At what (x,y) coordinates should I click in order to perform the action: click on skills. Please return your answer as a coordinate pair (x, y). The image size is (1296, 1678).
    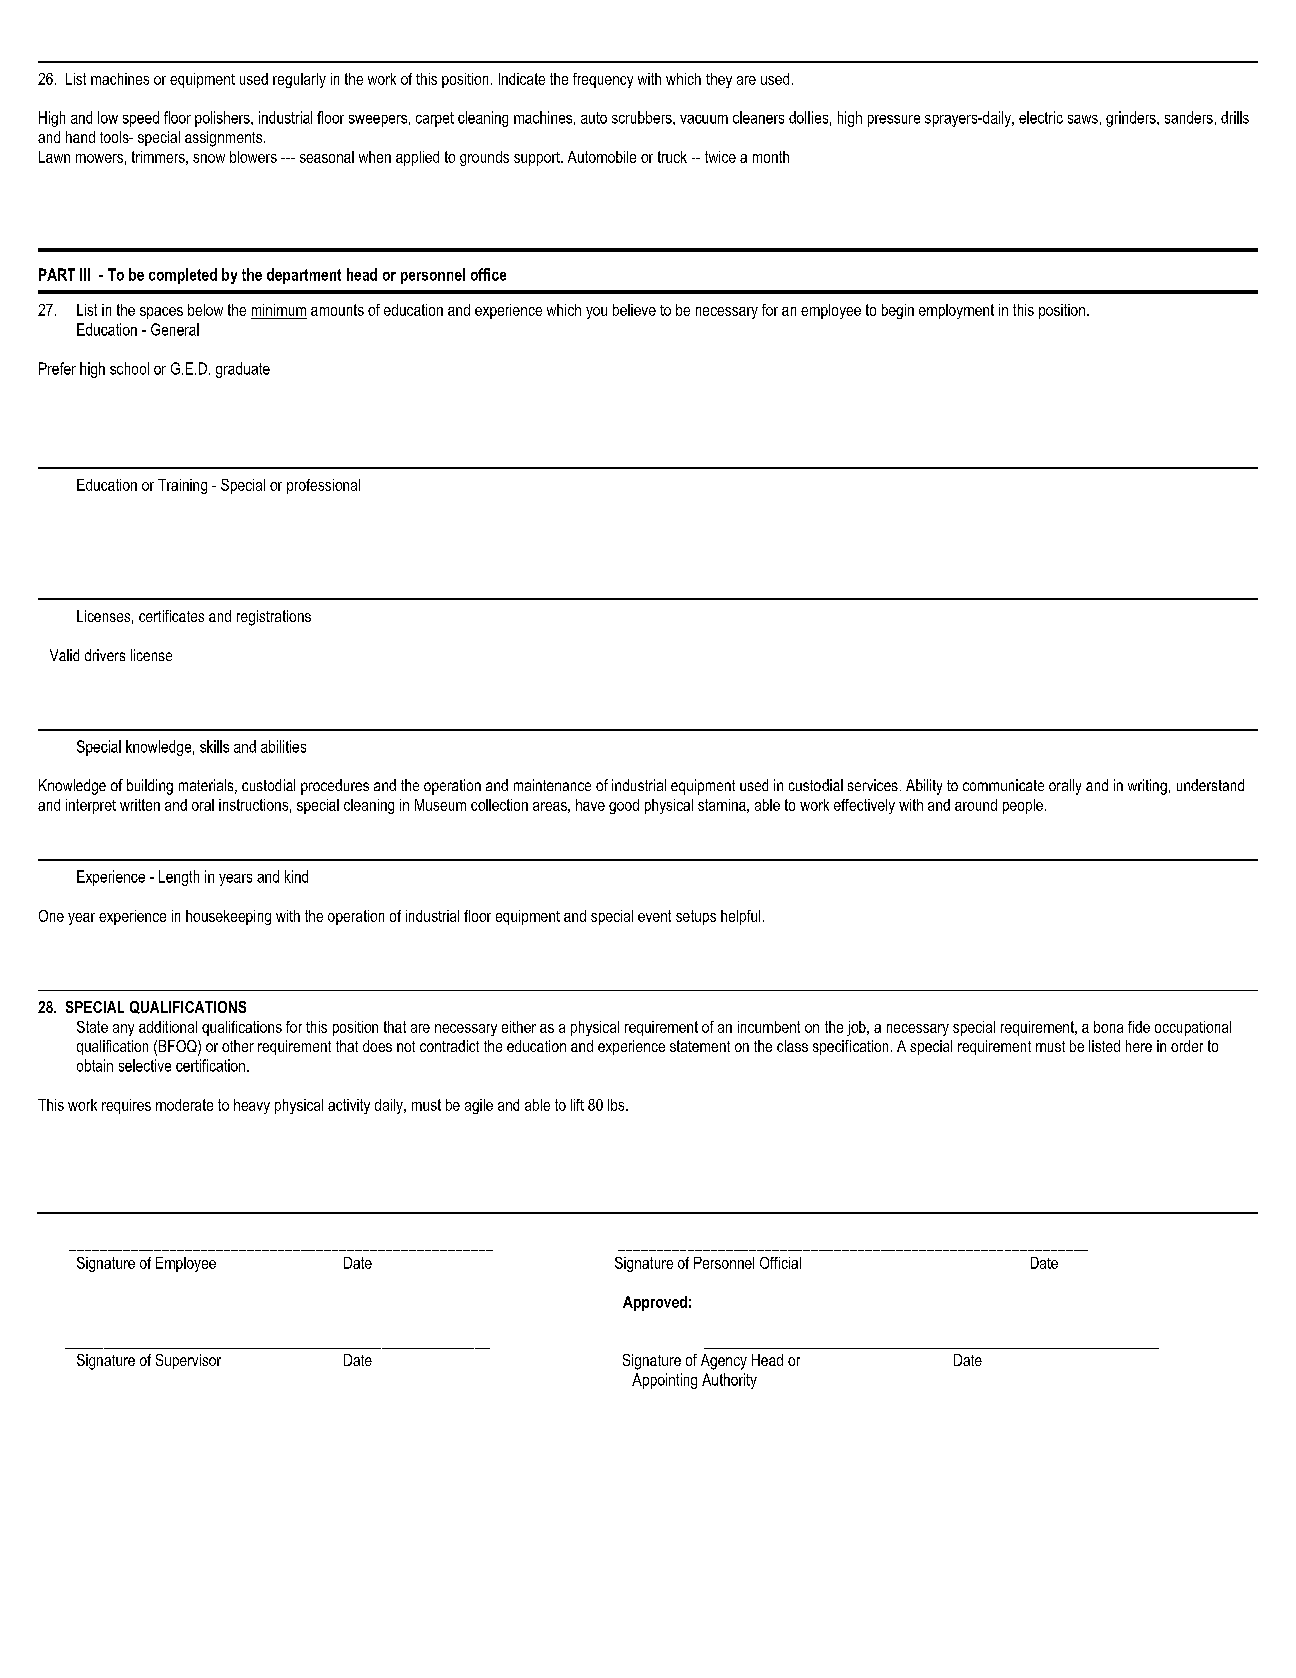
    Looking at the image, I should click on (214, 746).
